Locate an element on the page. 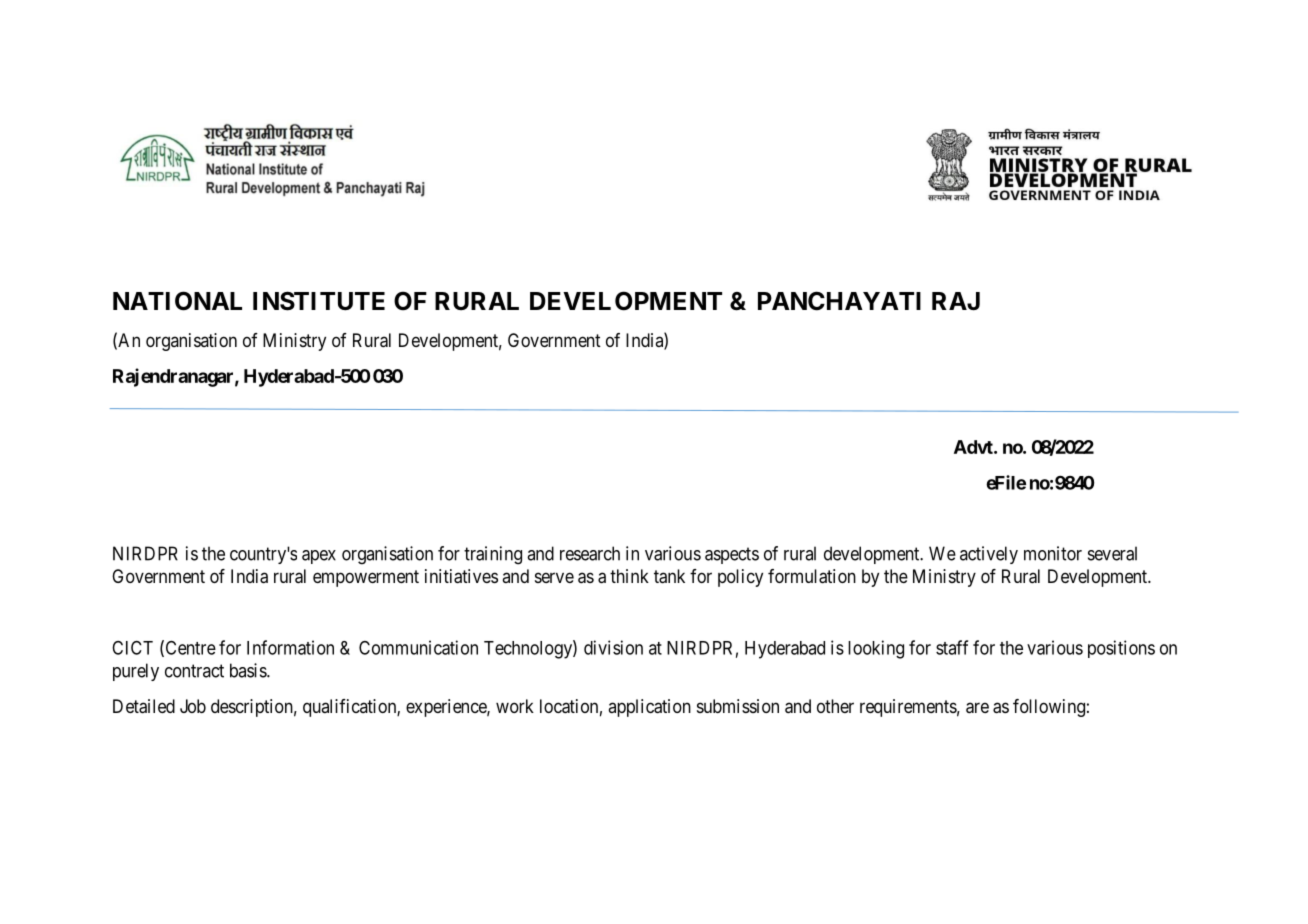  Job is located at coordinates (193, 706).
